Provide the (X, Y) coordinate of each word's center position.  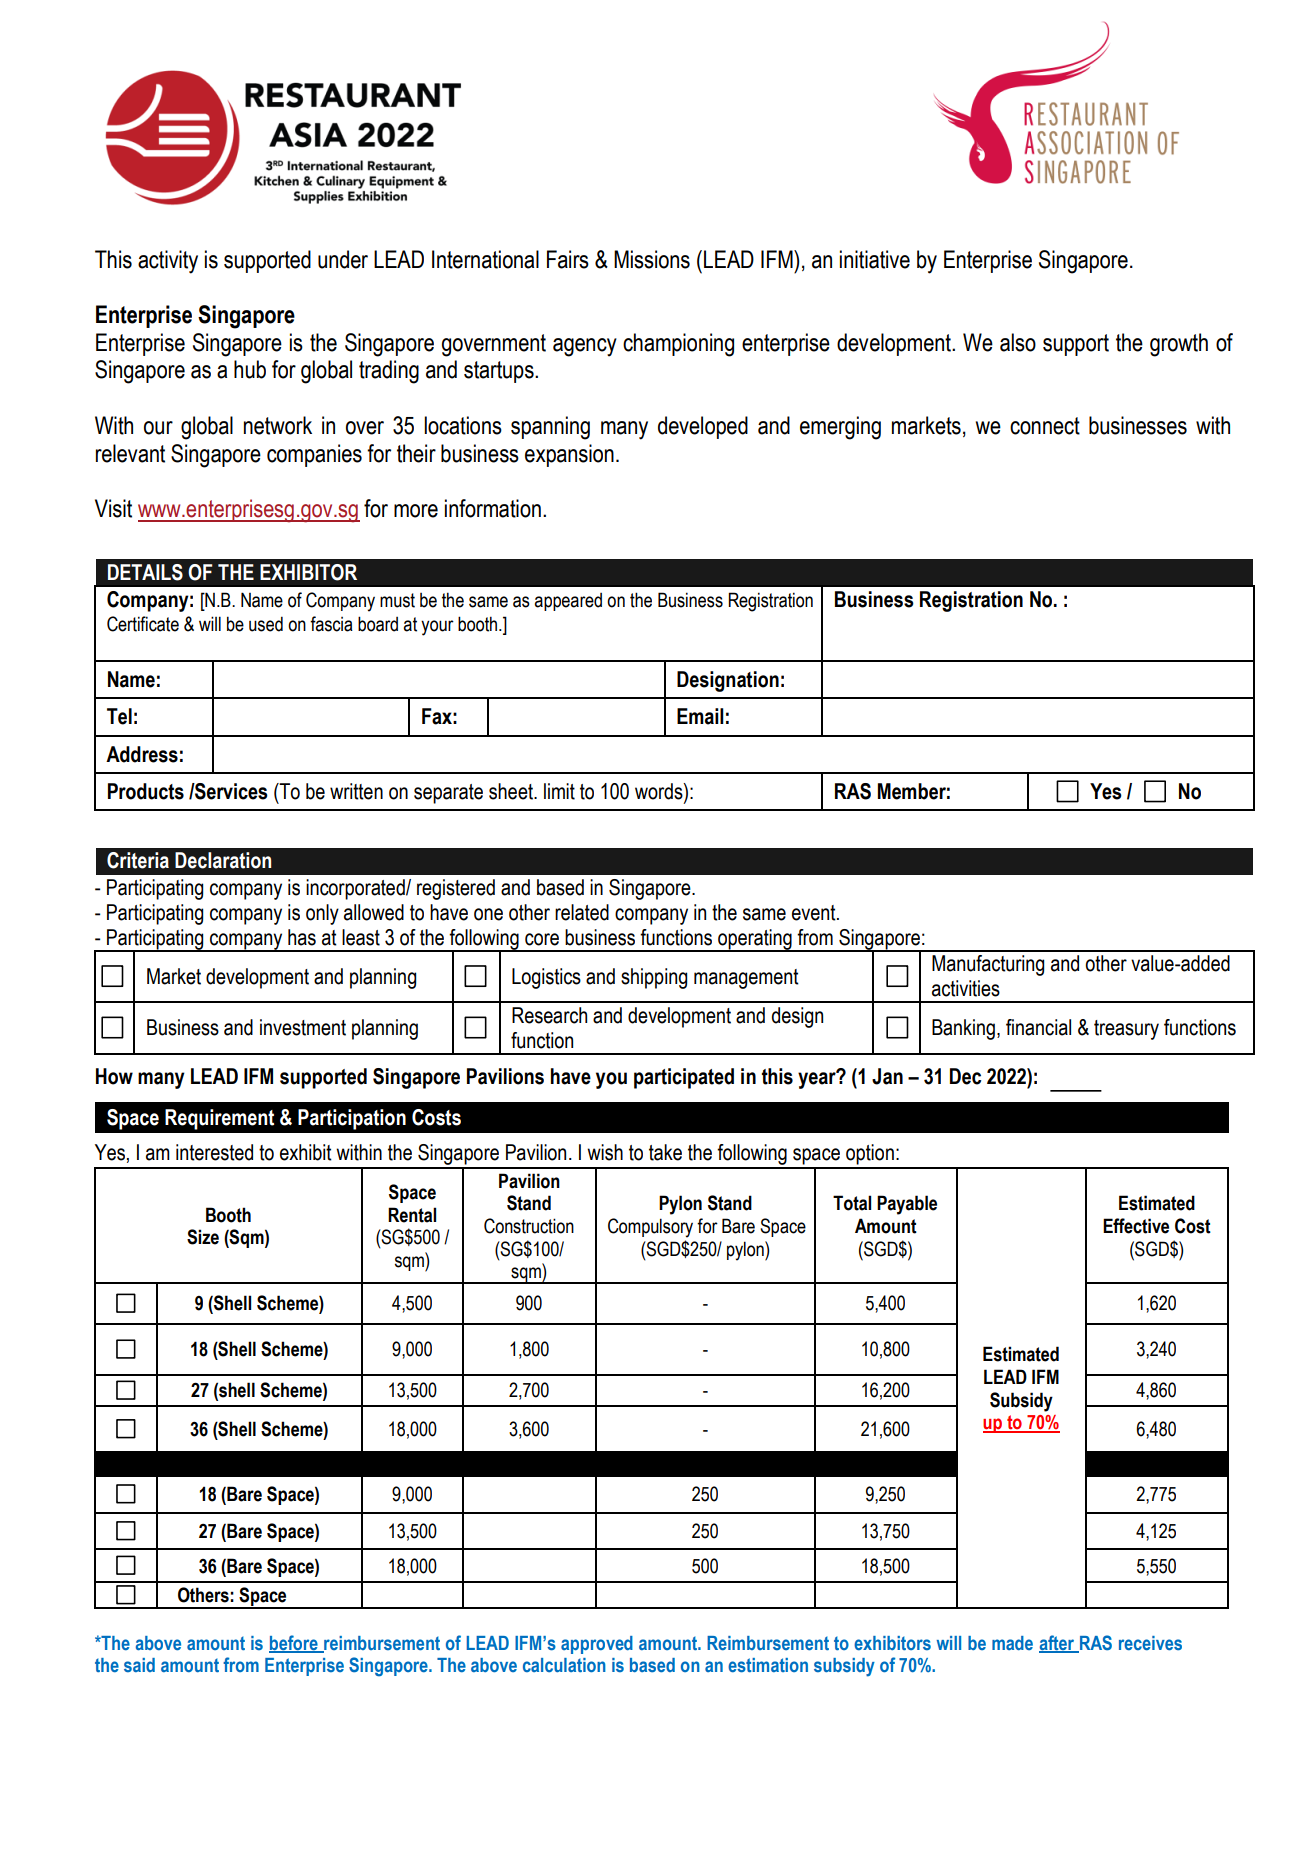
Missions (652, 259)
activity (168, 262)
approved (597, 1645)
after (1058, 1643)
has (302, 937)
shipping (654, 978)
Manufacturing (988, 965)
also (1018, 342)
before (294, 1643)
